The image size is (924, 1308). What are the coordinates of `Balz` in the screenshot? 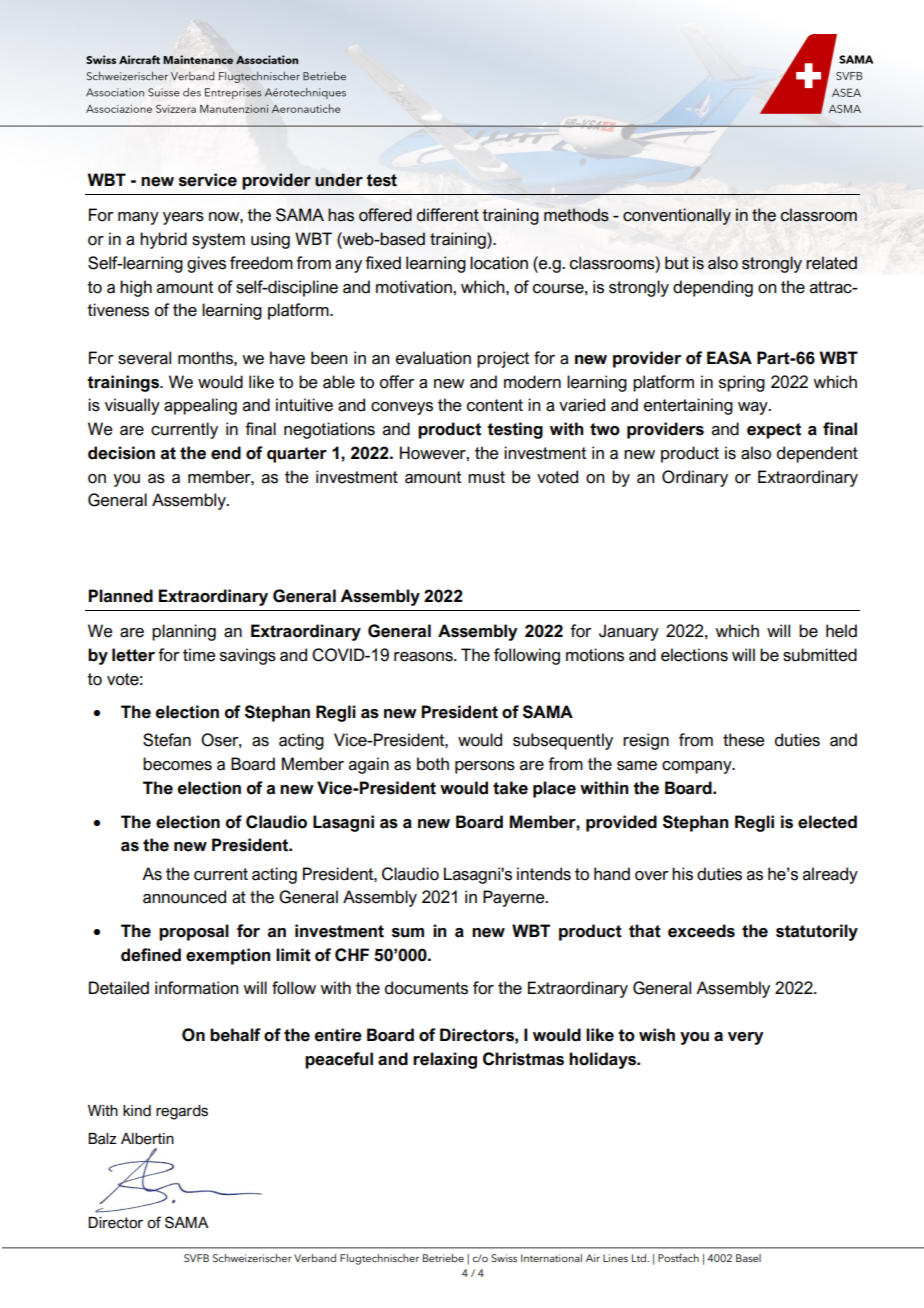 It's located at (102, 1139).
